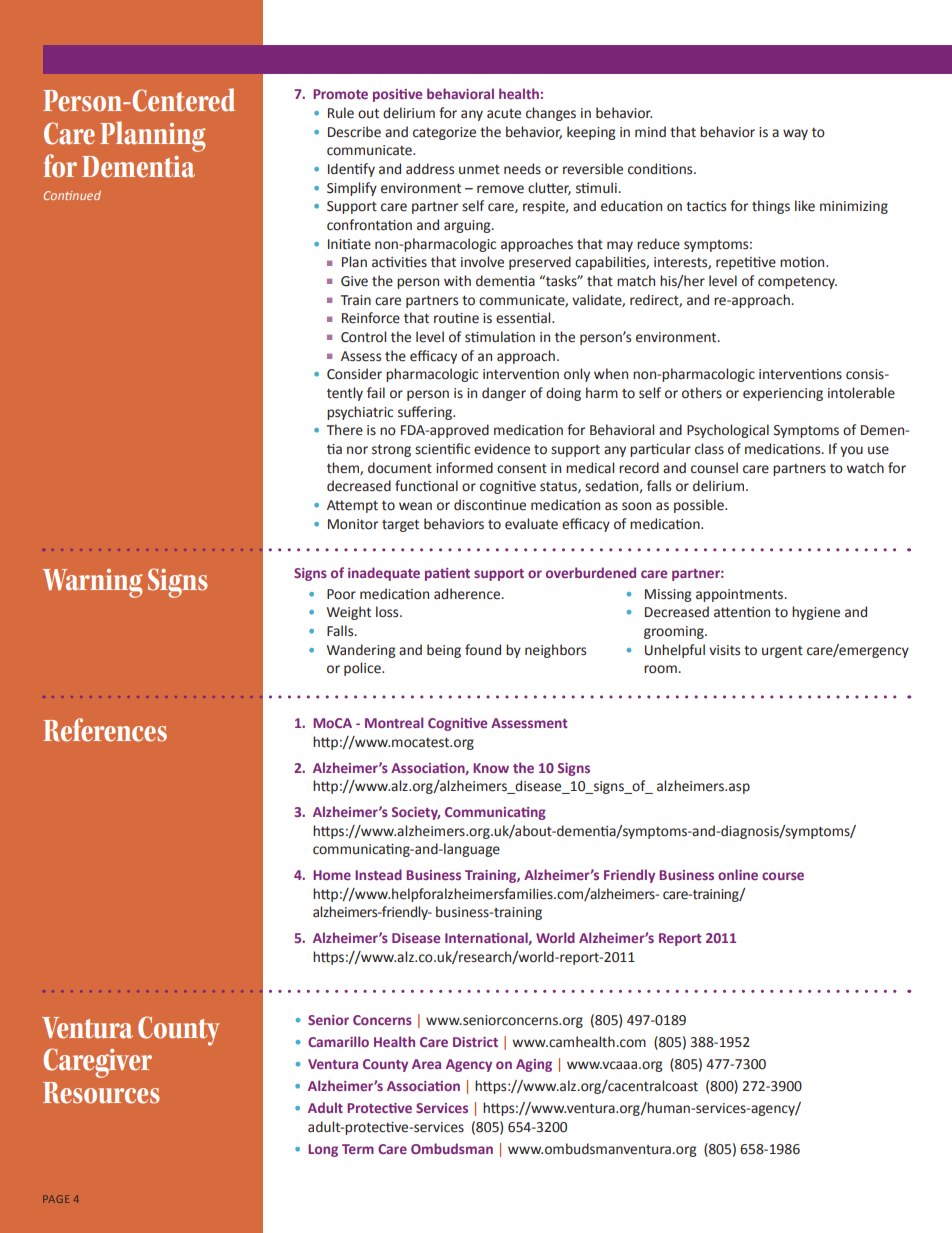  I want to click on Continued, so click(72, 195).
